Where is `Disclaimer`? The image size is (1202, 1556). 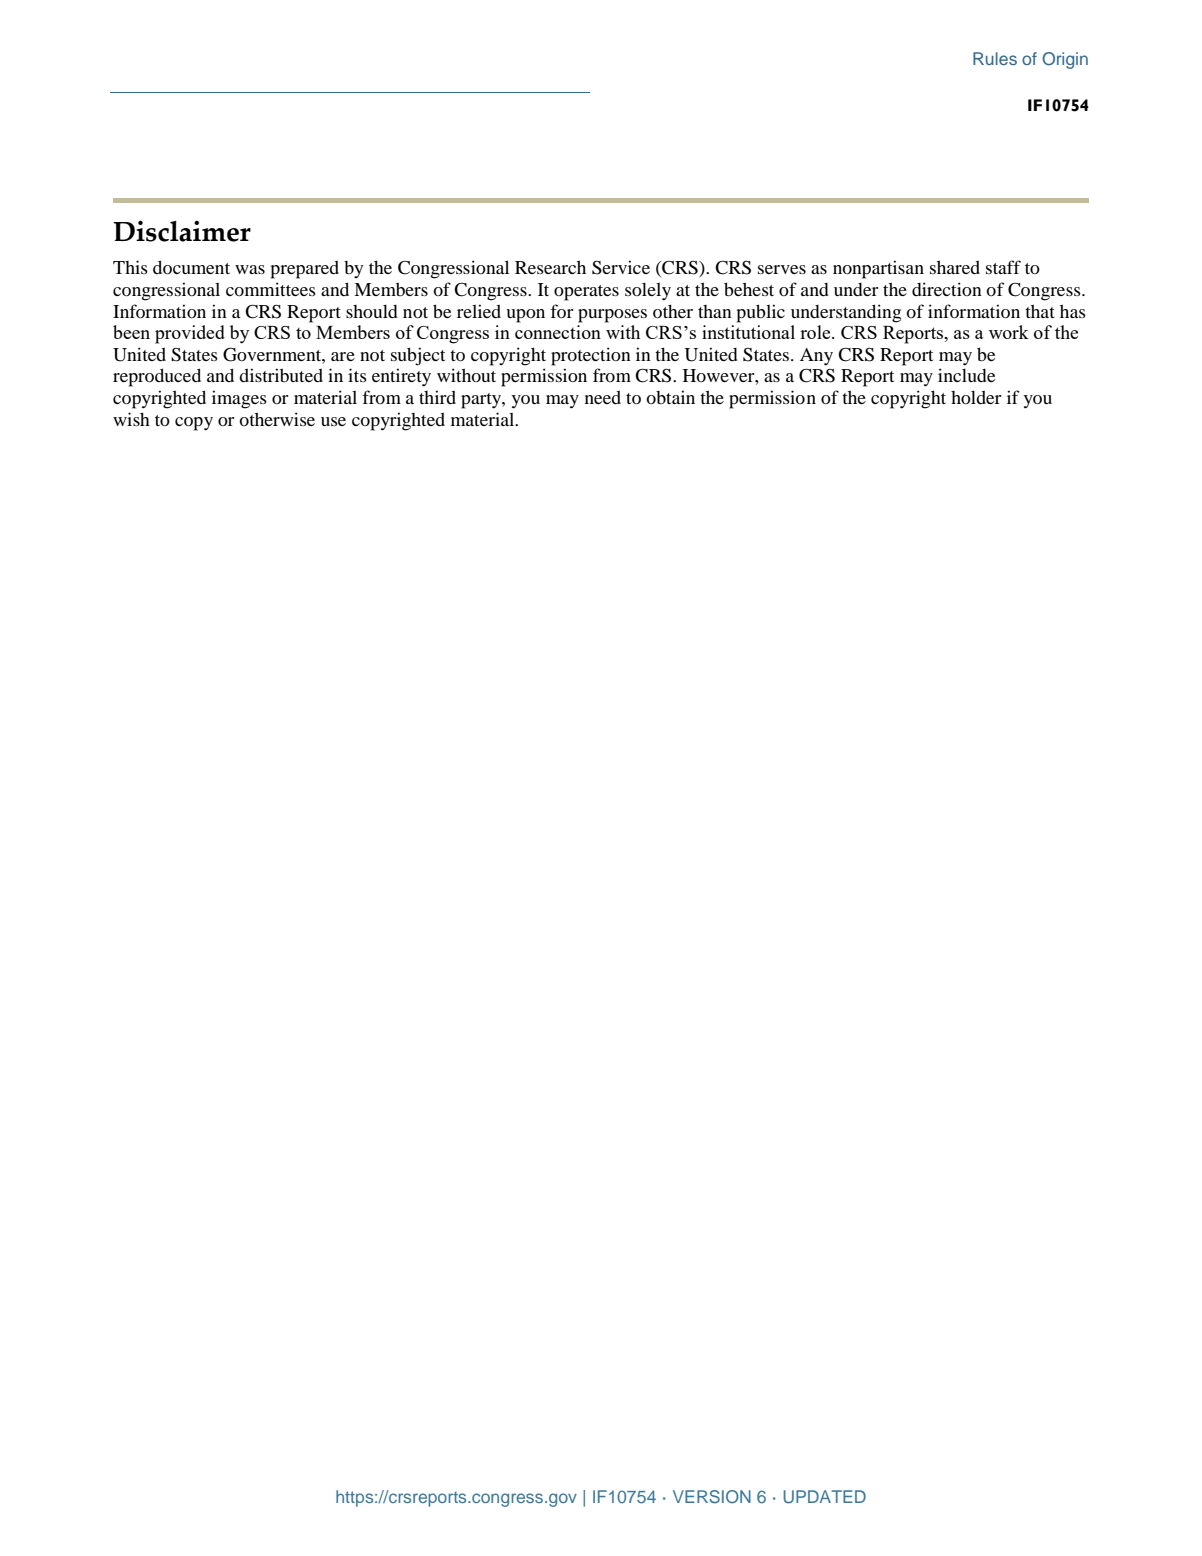
Disclaimer is located at coordinates (182, 231).
